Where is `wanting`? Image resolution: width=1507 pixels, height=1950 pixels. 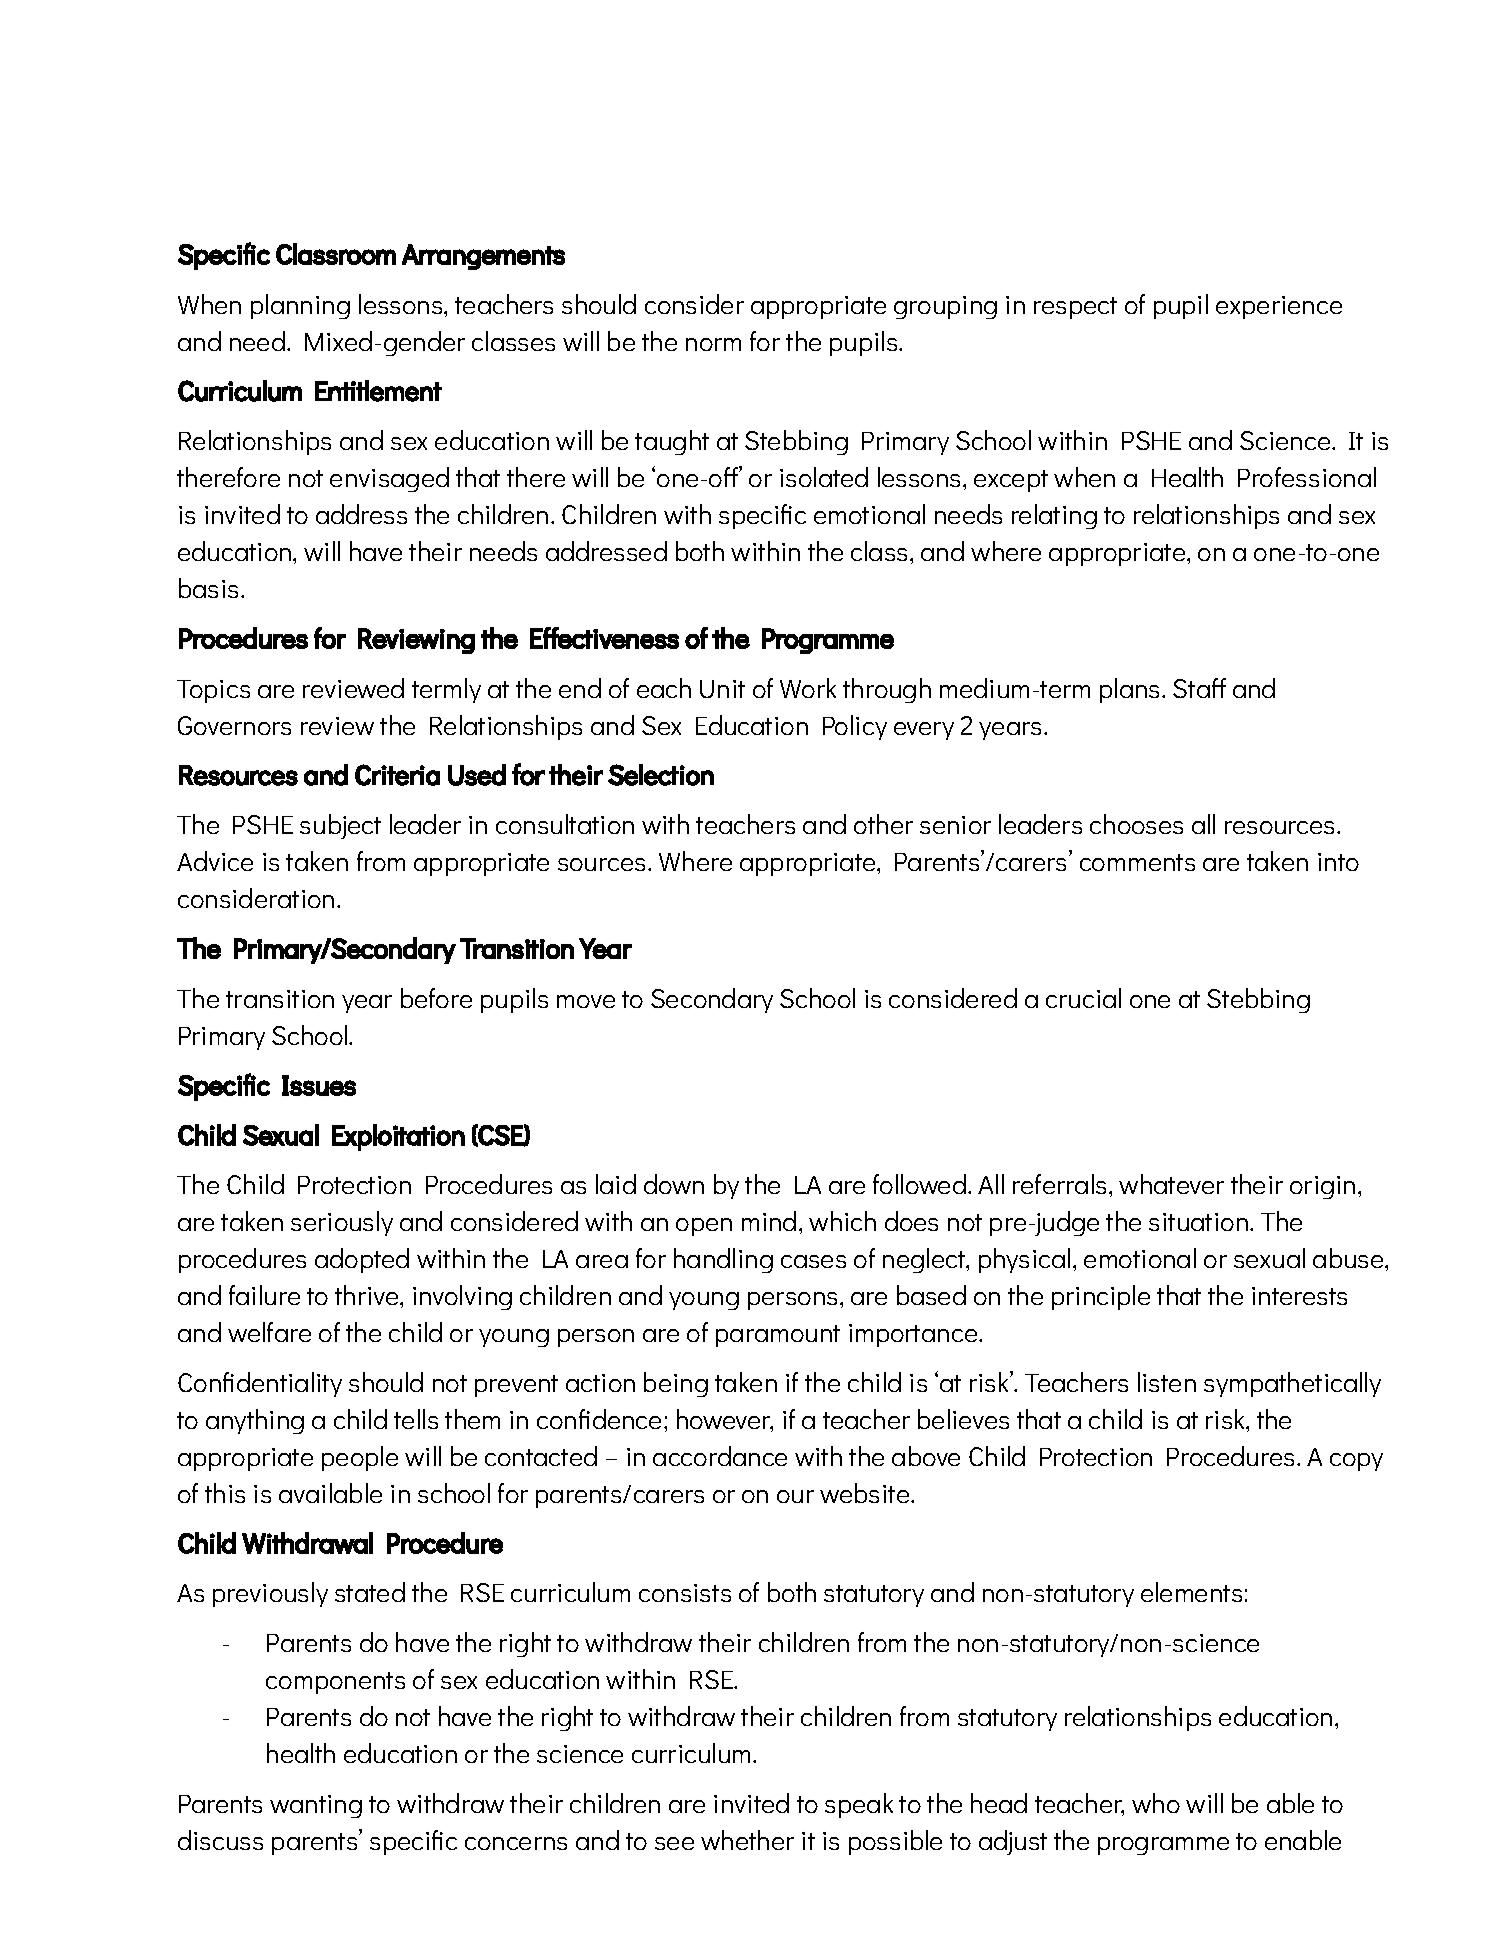
wanting is located at coordinates (316, 1806).
